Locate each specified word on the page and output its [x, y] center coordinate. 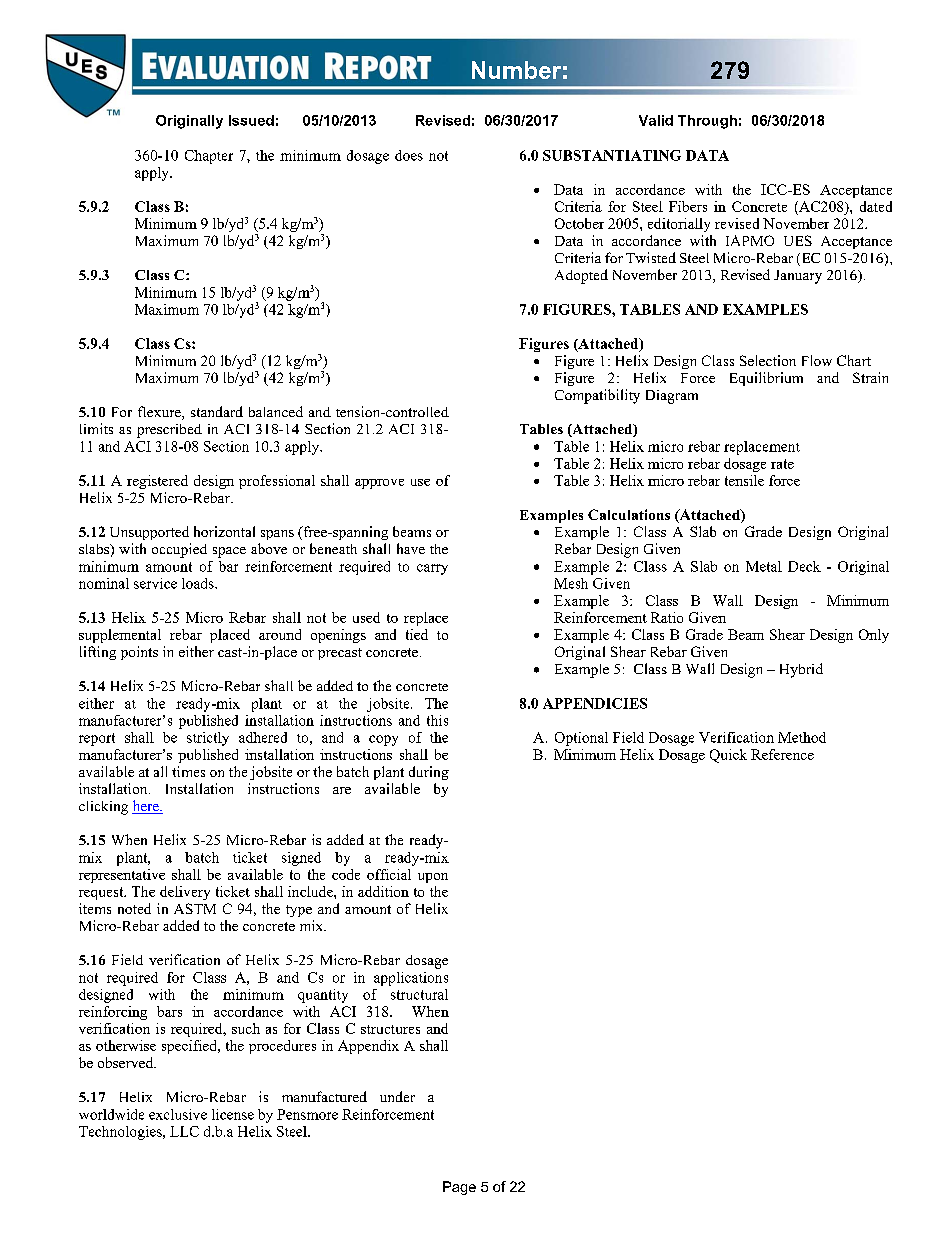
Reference [782, 754]
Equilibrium [766, 379]
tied [417, 634]
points [139, 653]
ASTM [195, 908]
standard [217, 411]
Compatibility [597, 396]
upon [433, 878]
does [409, 155]
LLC [184, 1131]
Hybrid [801, 670]
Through [707, 122]
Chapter [209, 157]
